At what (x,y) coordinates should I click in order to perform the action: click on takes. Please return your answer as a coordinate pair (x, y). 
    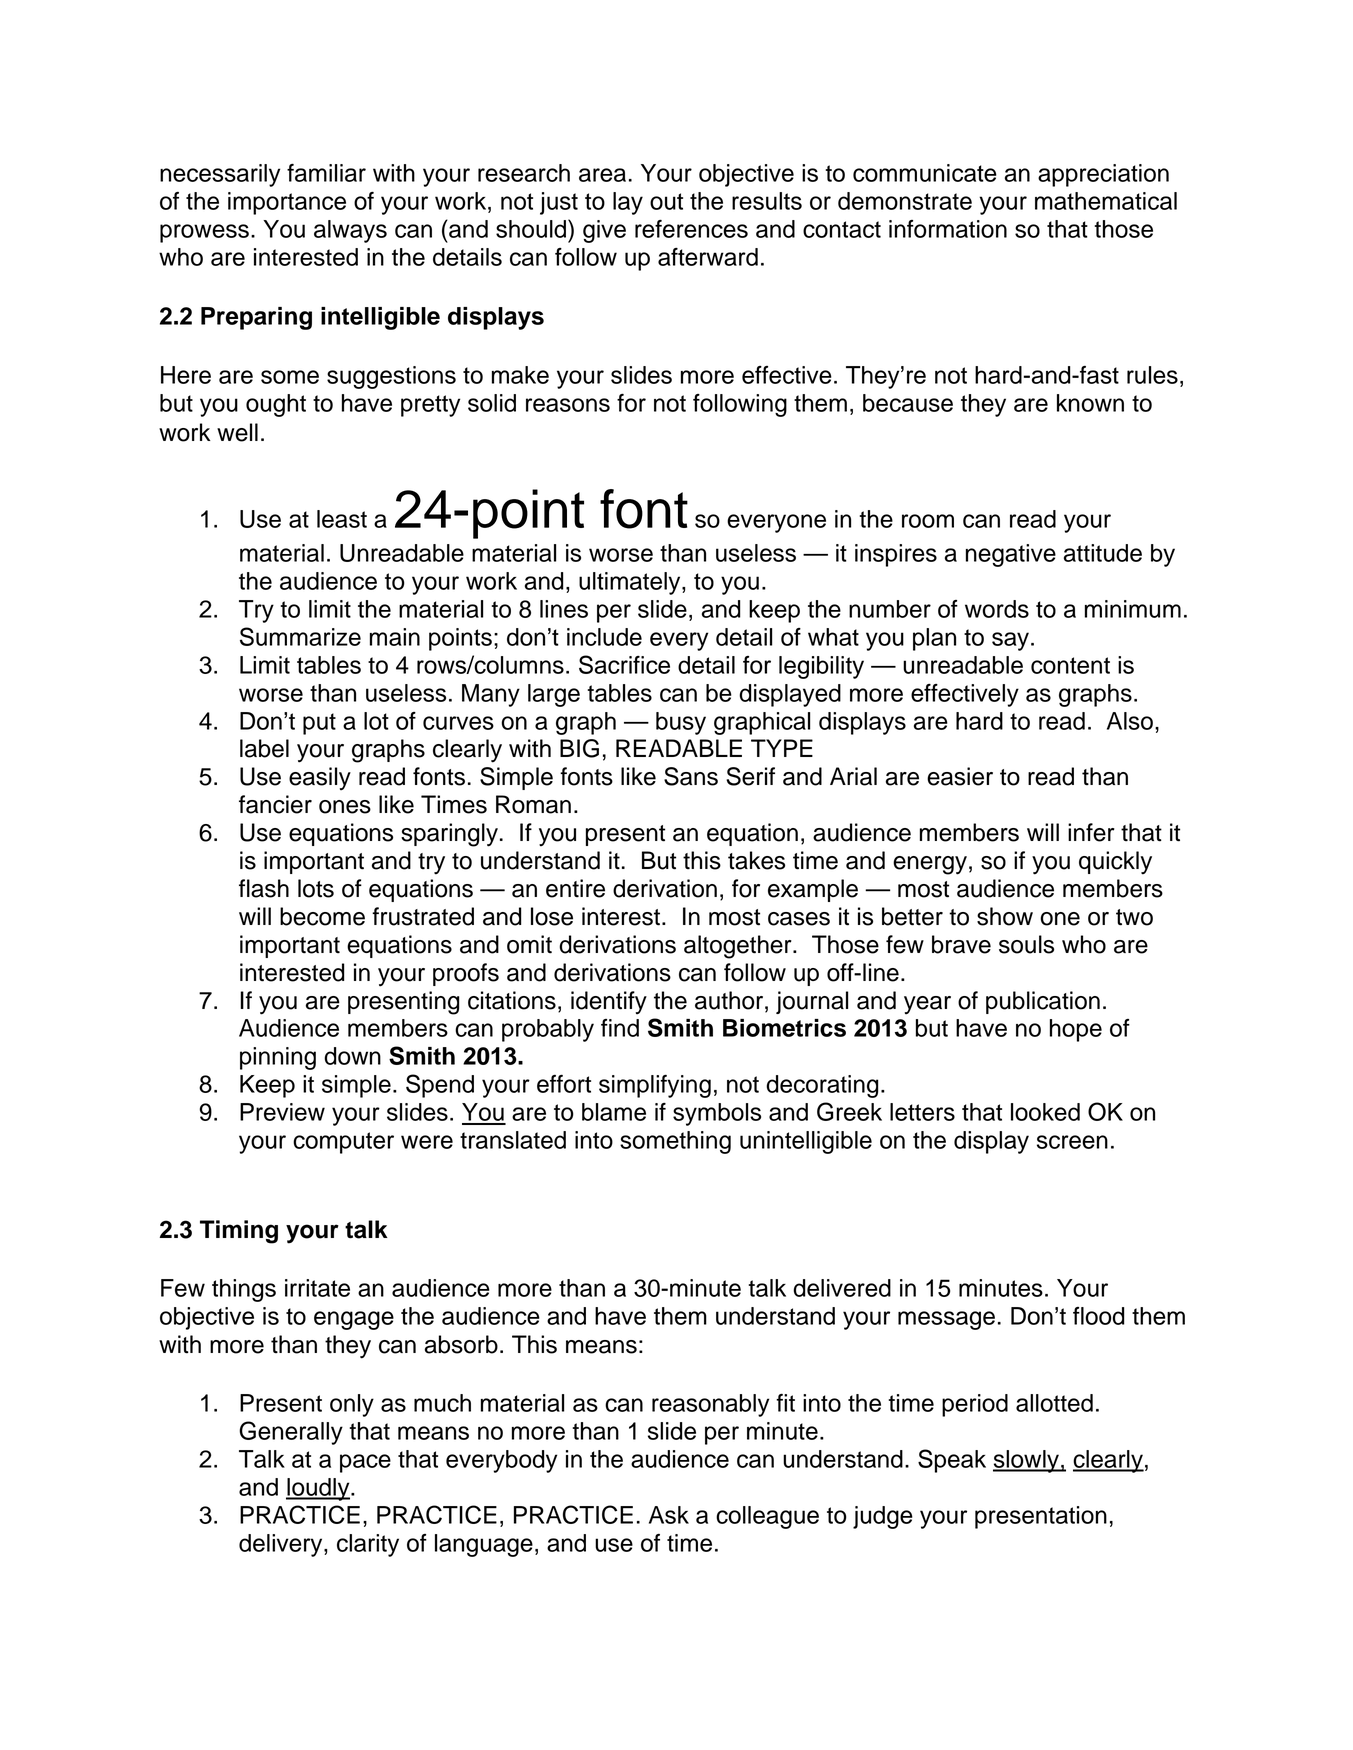
    Looking at the image, I should click on (756, 860).
